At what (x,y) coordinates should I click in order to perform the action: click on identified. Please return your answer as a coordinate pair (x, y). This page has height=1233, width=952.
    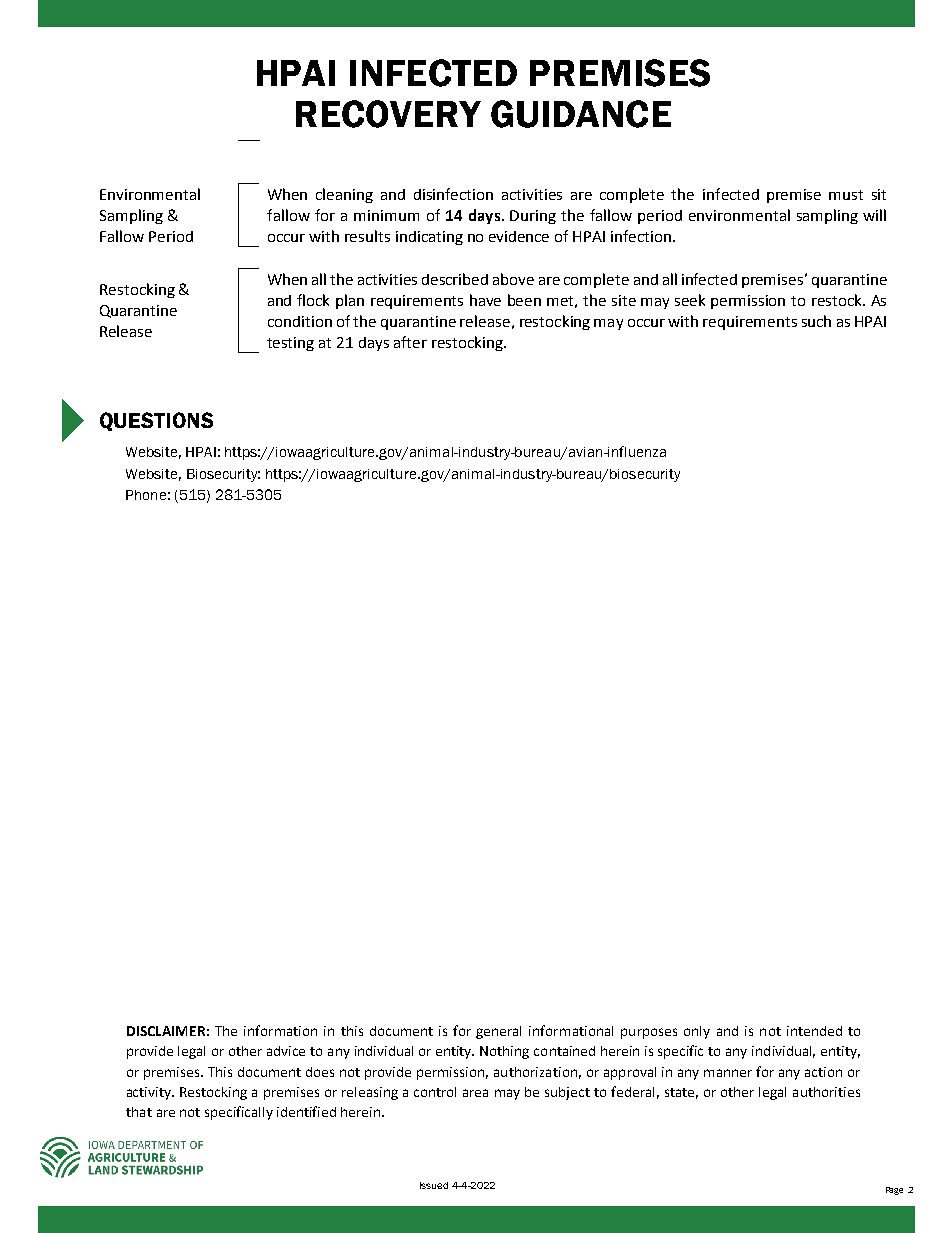
    Looking at the image, I should click on (306, 1111).
